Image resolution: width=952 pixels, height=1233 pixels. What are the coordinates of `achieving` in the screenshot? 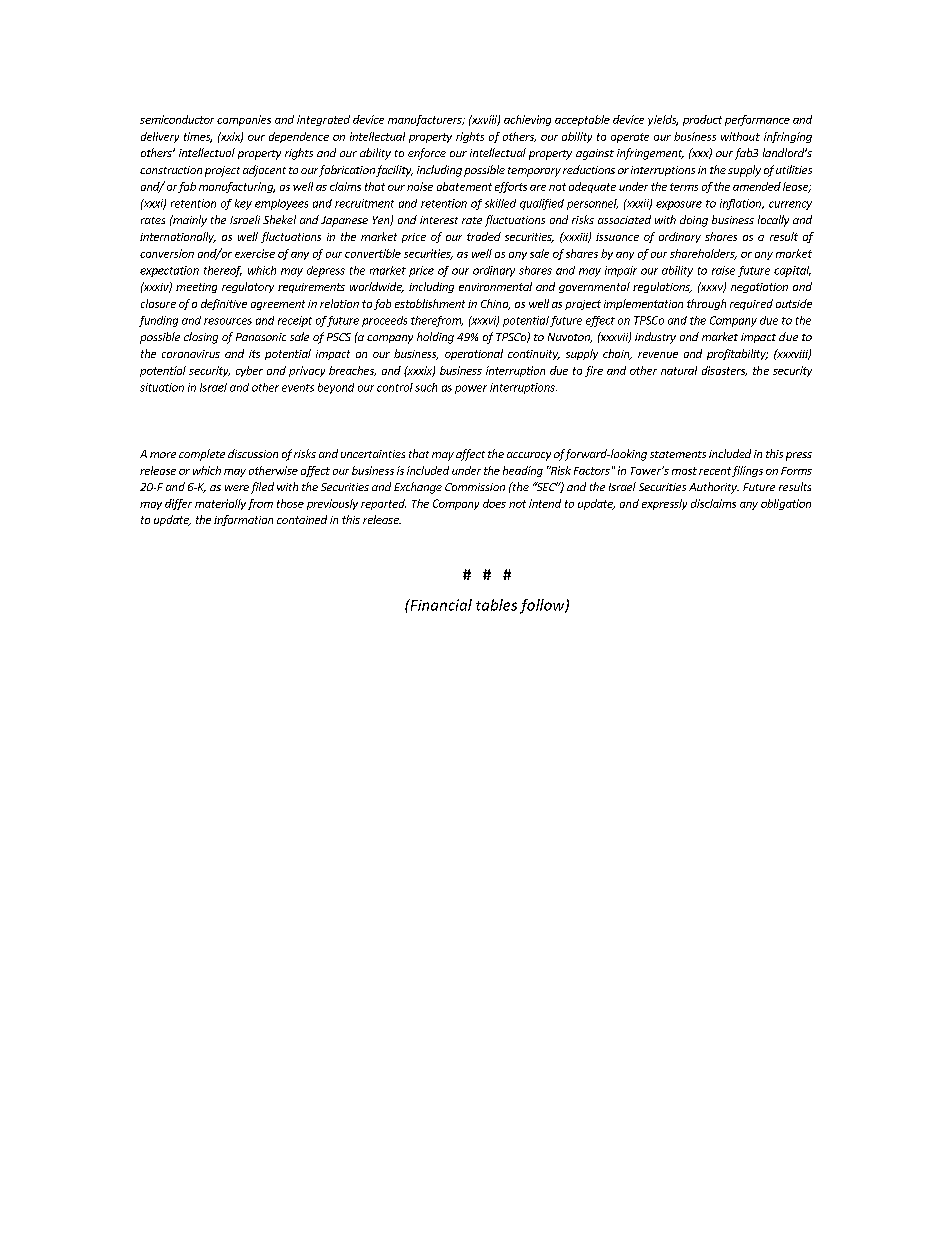 It's located at (527, 120).
